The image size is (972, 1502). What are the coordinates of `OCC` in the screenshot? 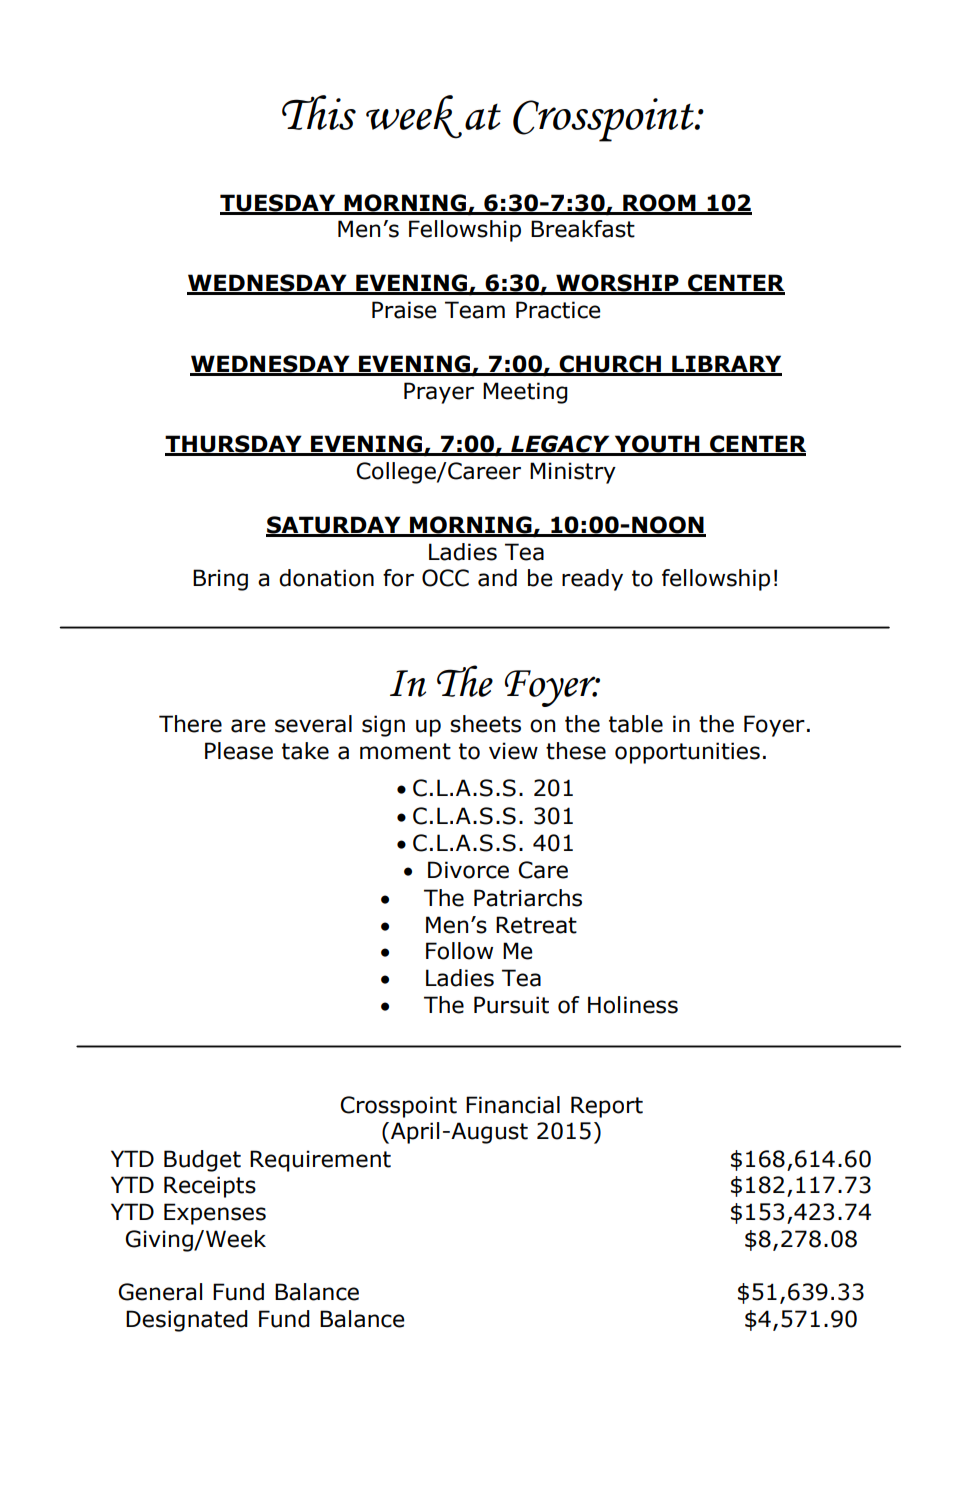 It's located at (445, 578).
